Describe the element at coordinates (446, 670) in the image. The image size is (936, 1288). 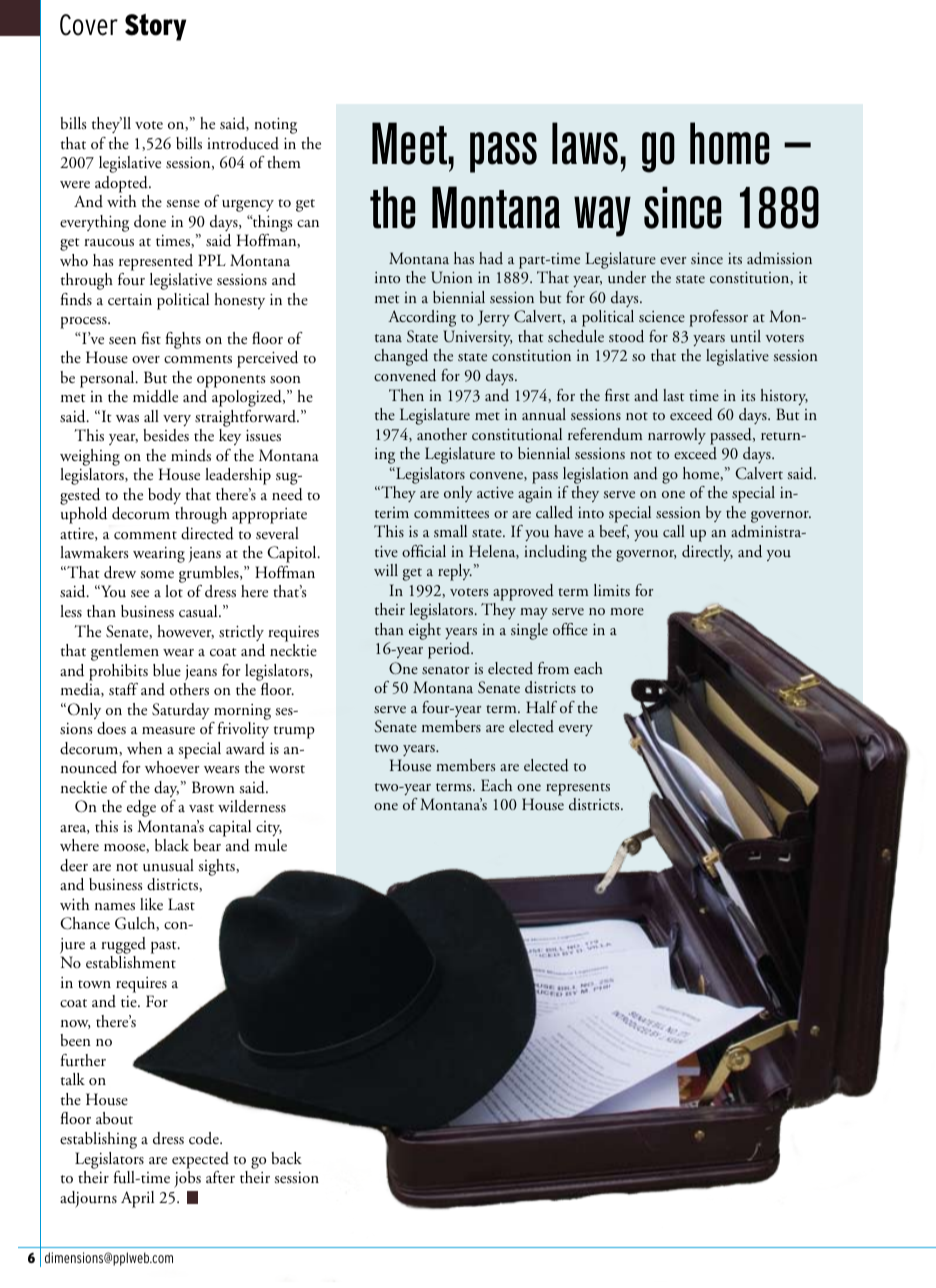
I see `senator` at that location.
